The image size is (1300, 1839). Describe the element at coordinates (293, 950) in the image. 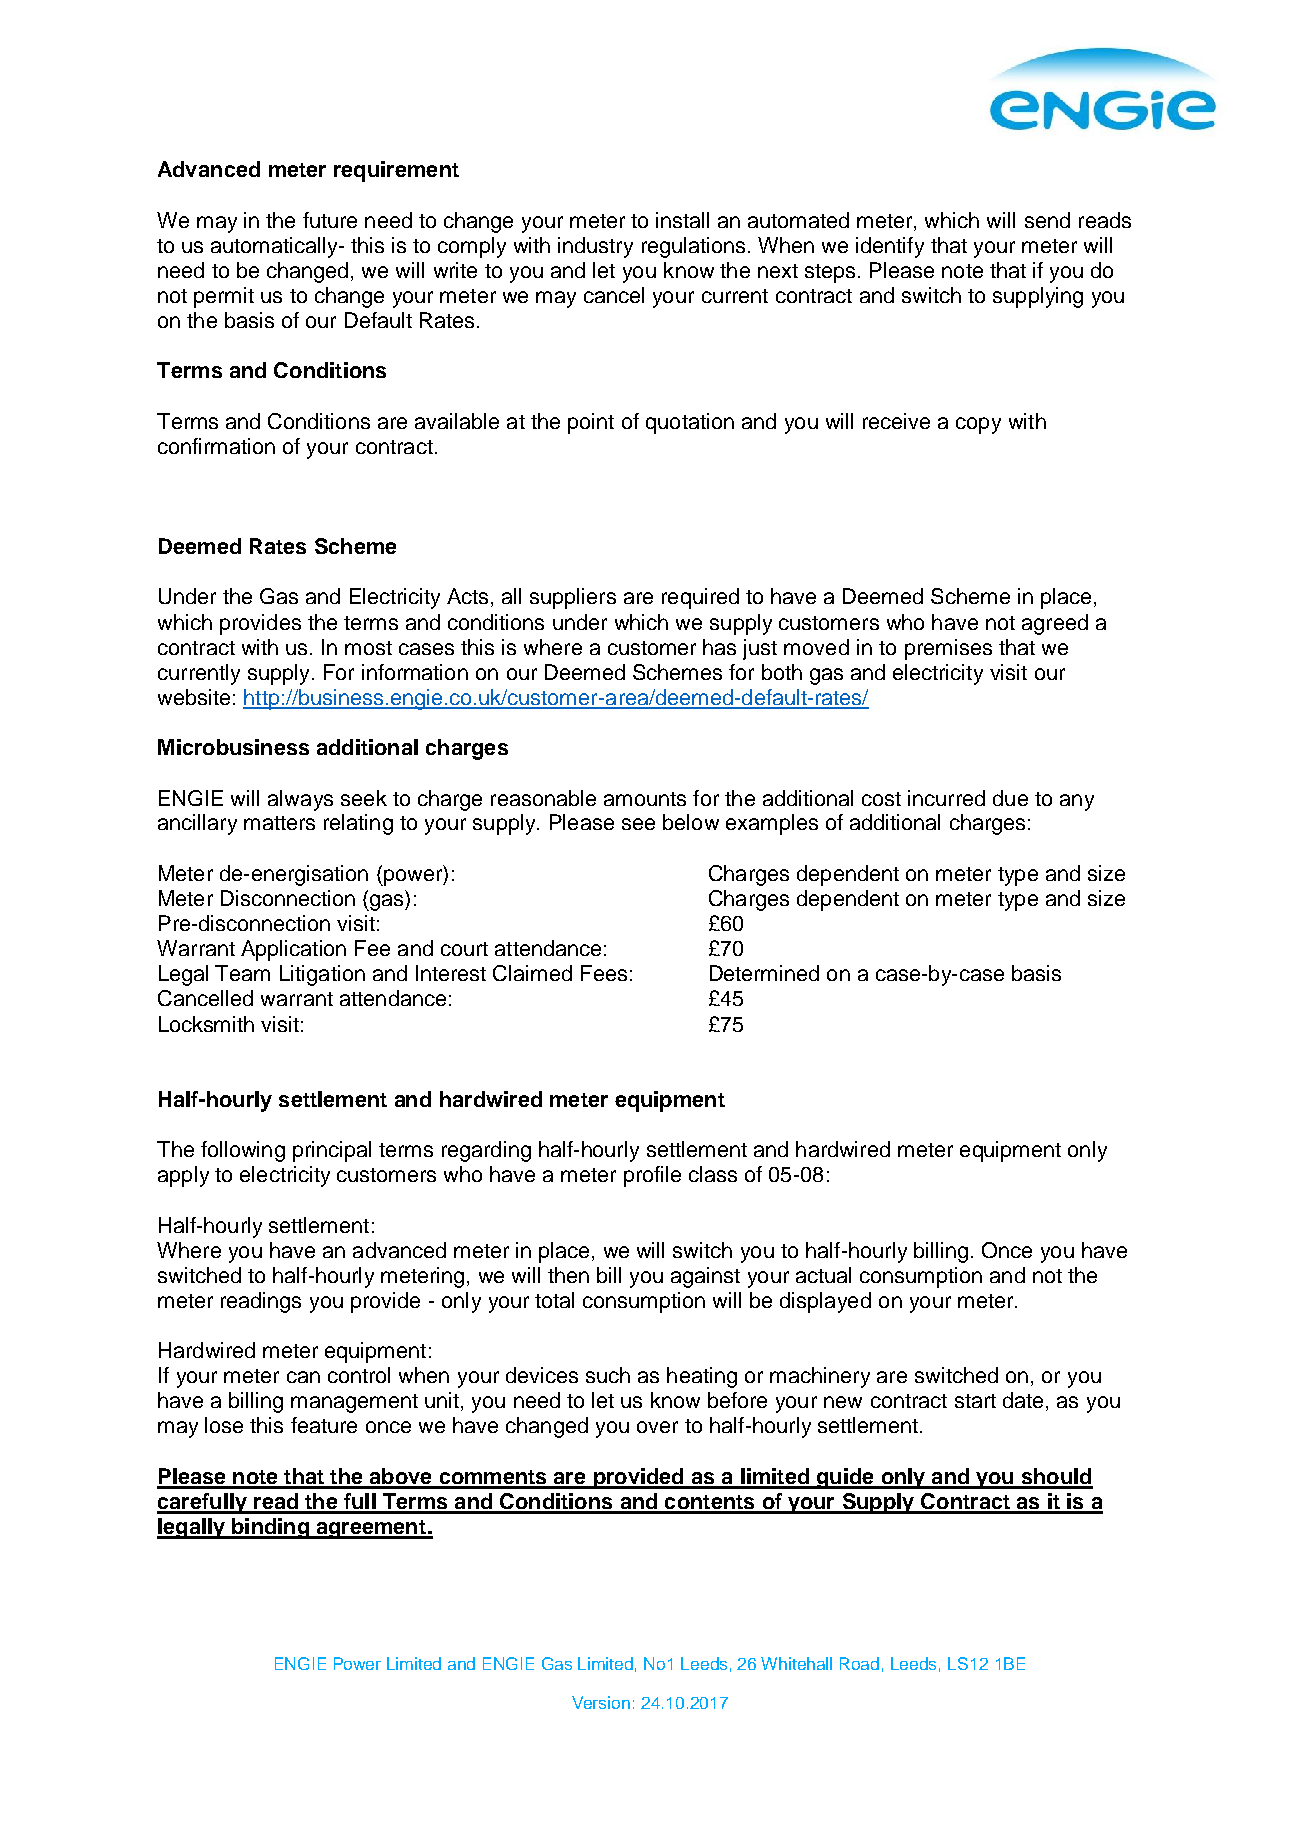

I see `Application` at that location.
